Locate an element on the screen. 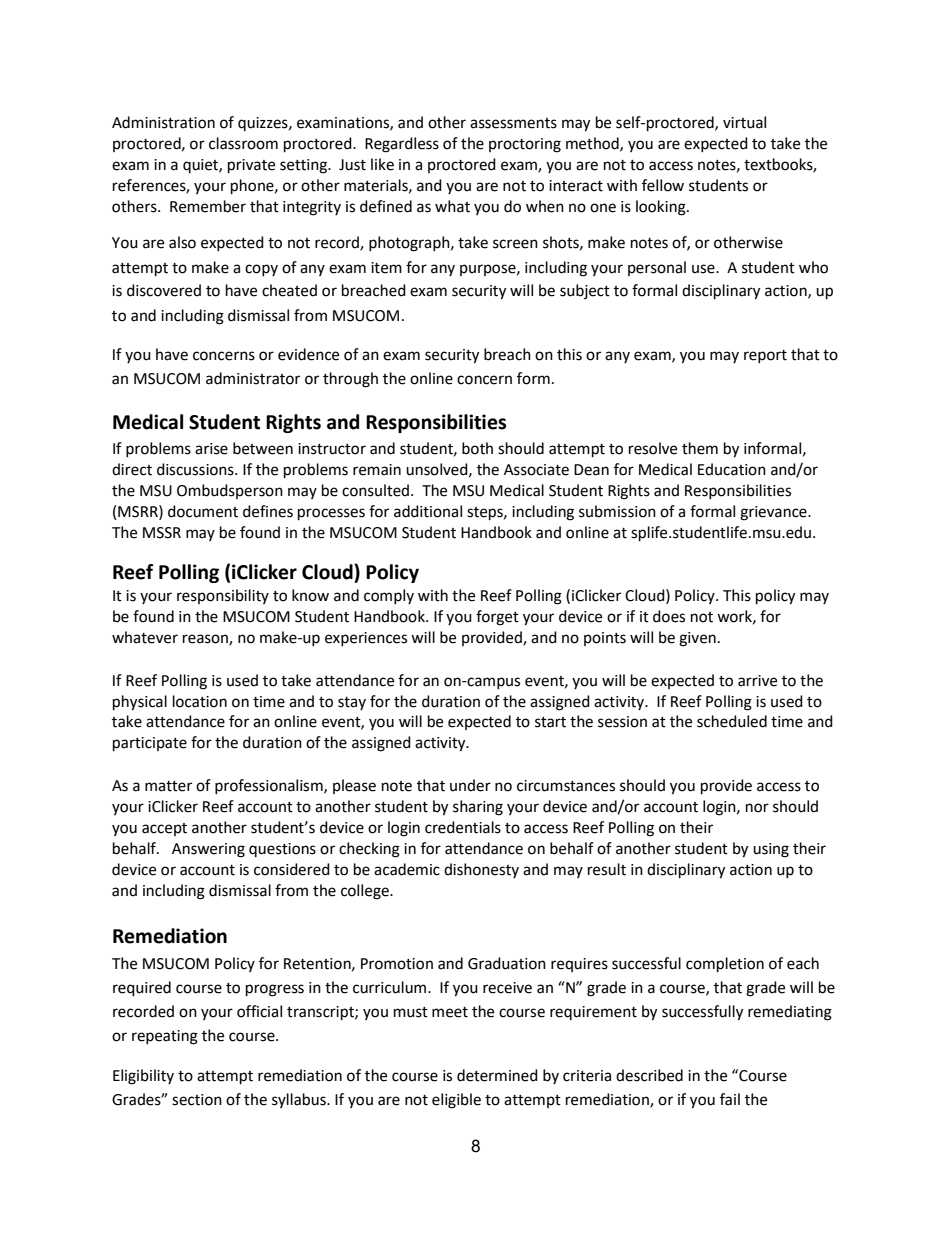  matter is located at coordinates (168, 786).
